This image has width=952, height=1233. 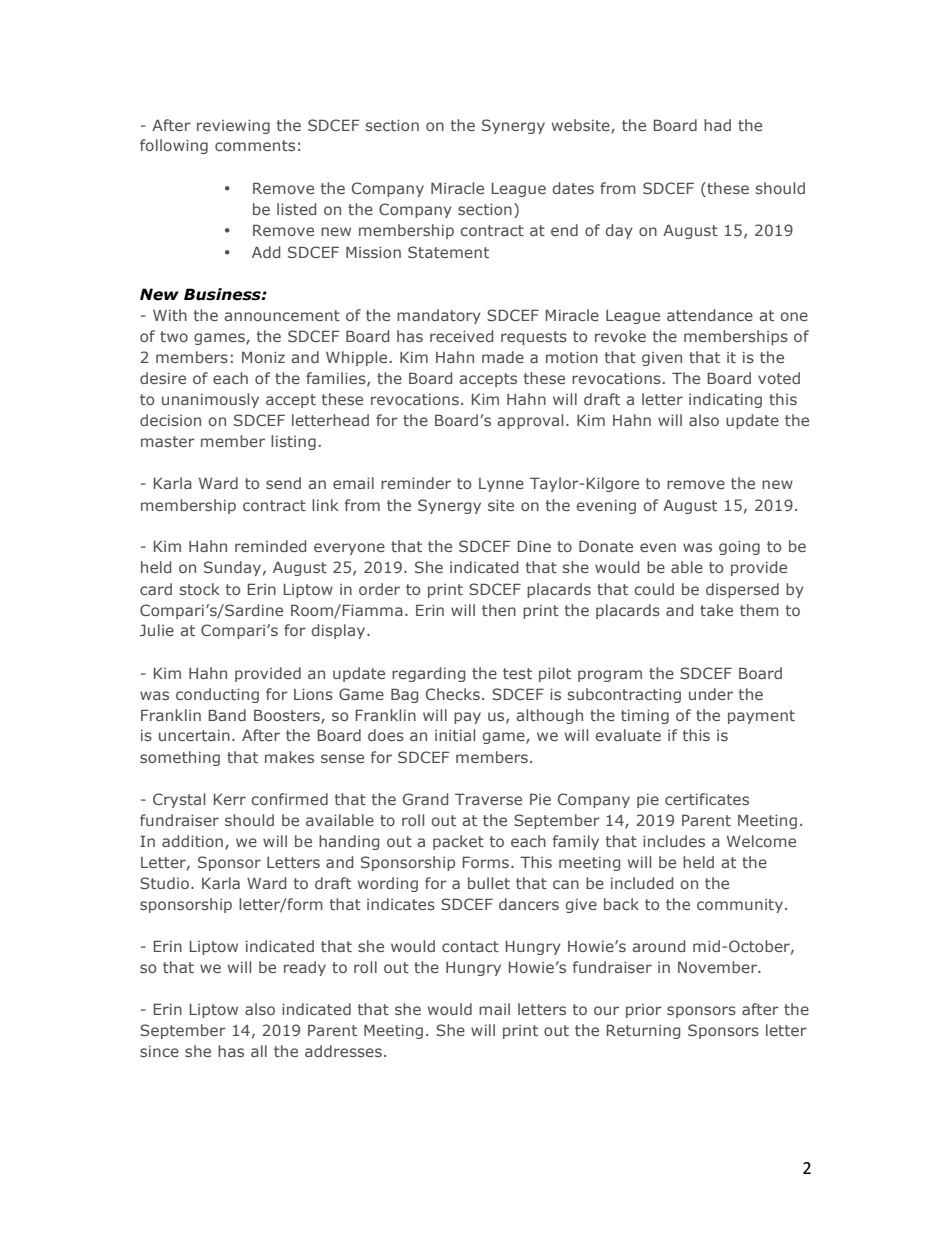 What do you see at coordinates (255, 145) in the image?
I see `comments` at bounding box center [255, 145].
